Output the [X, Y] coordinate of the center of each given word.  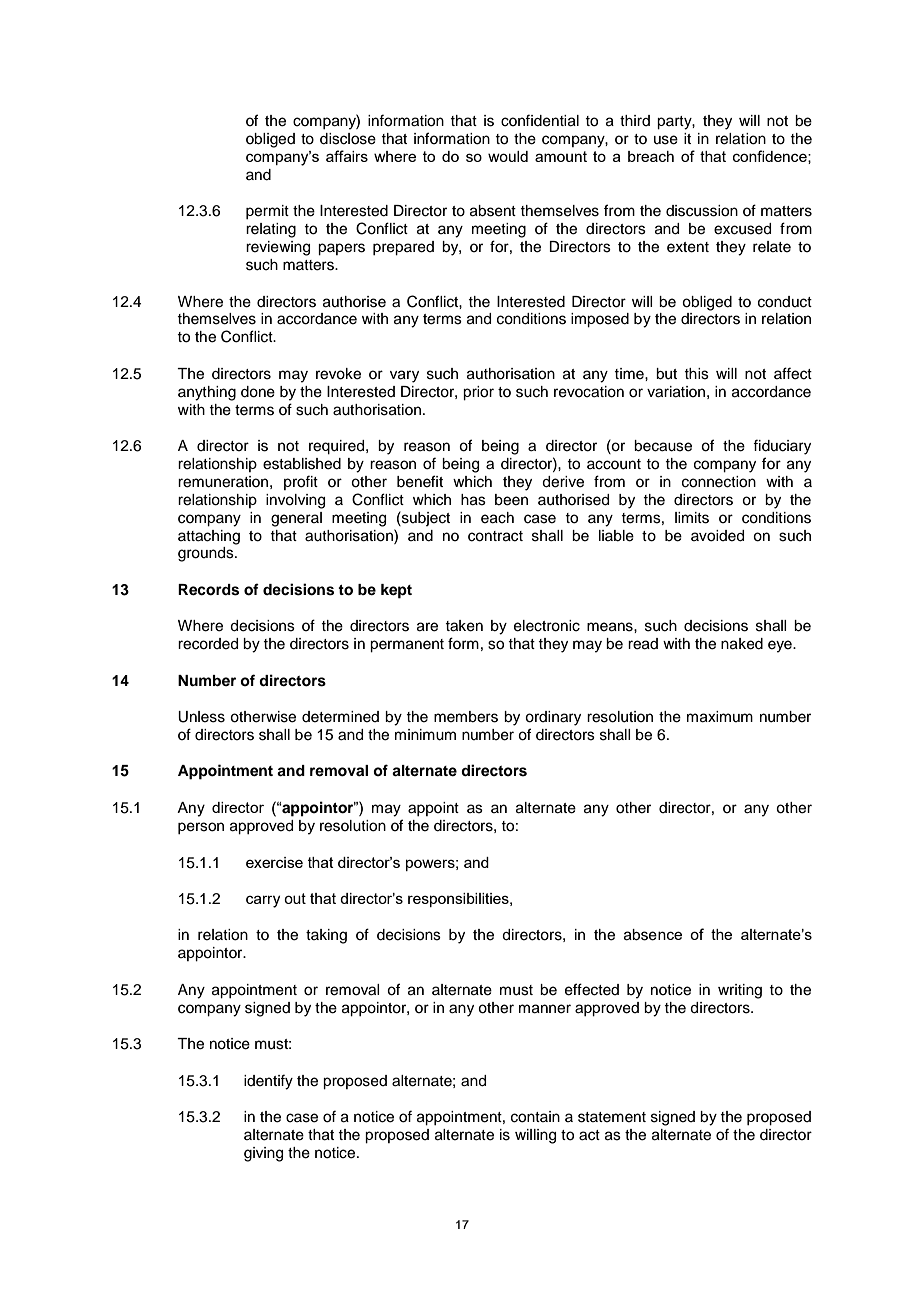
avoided [717, 536]
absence [653, 935]
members [466, 717]
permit [267, 212]
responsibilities [459, 900]
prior [478, 393]
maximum [720, 717]
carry [263, 901]
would [508, 156]
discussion [702, 211]
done [258, 392]
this [696, 374]
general [296, 519]
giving [263, 1154]
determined [340, 717]
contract [495, 536]
